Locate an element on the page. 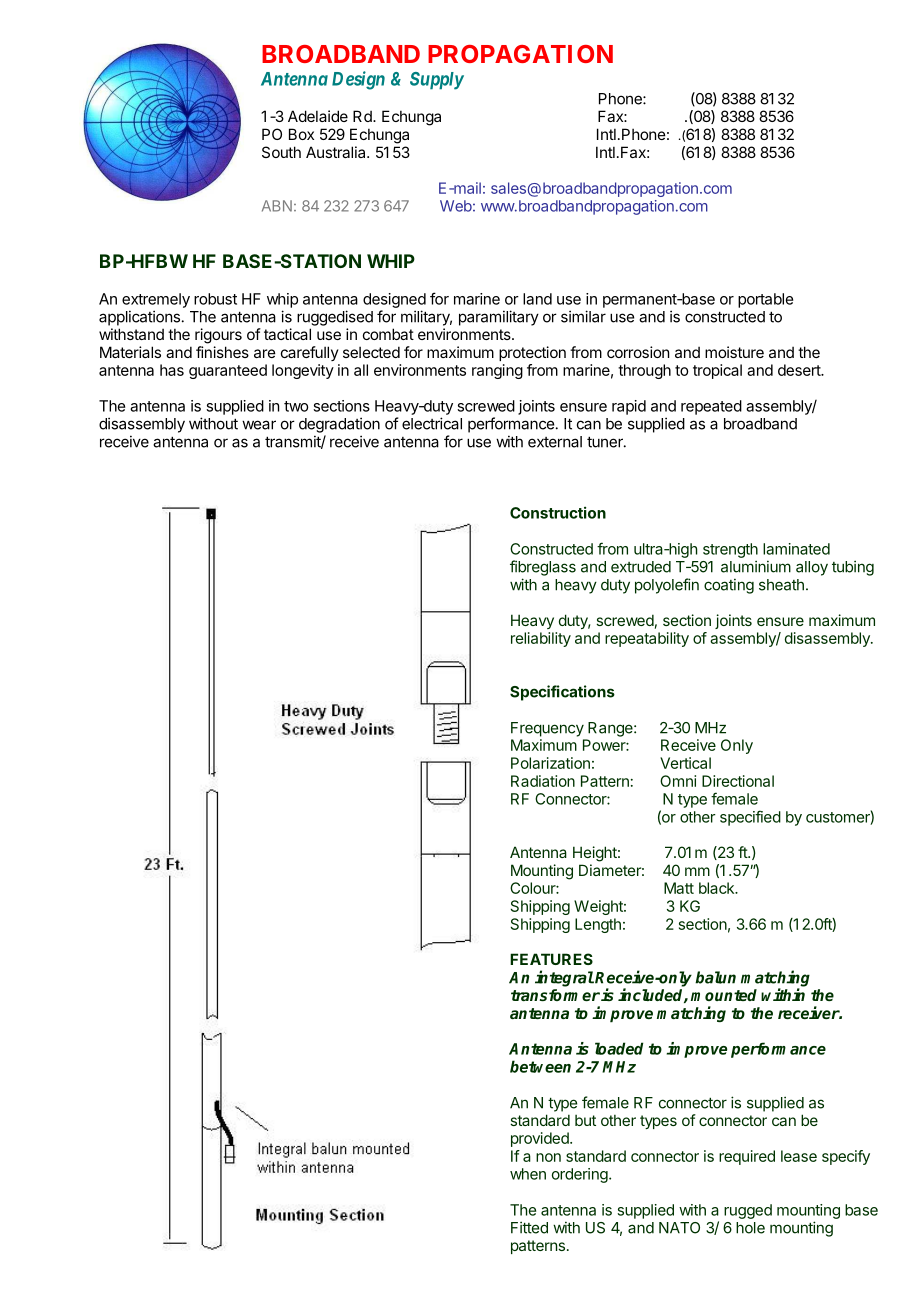  specified is located at coordinates (750, 818).
